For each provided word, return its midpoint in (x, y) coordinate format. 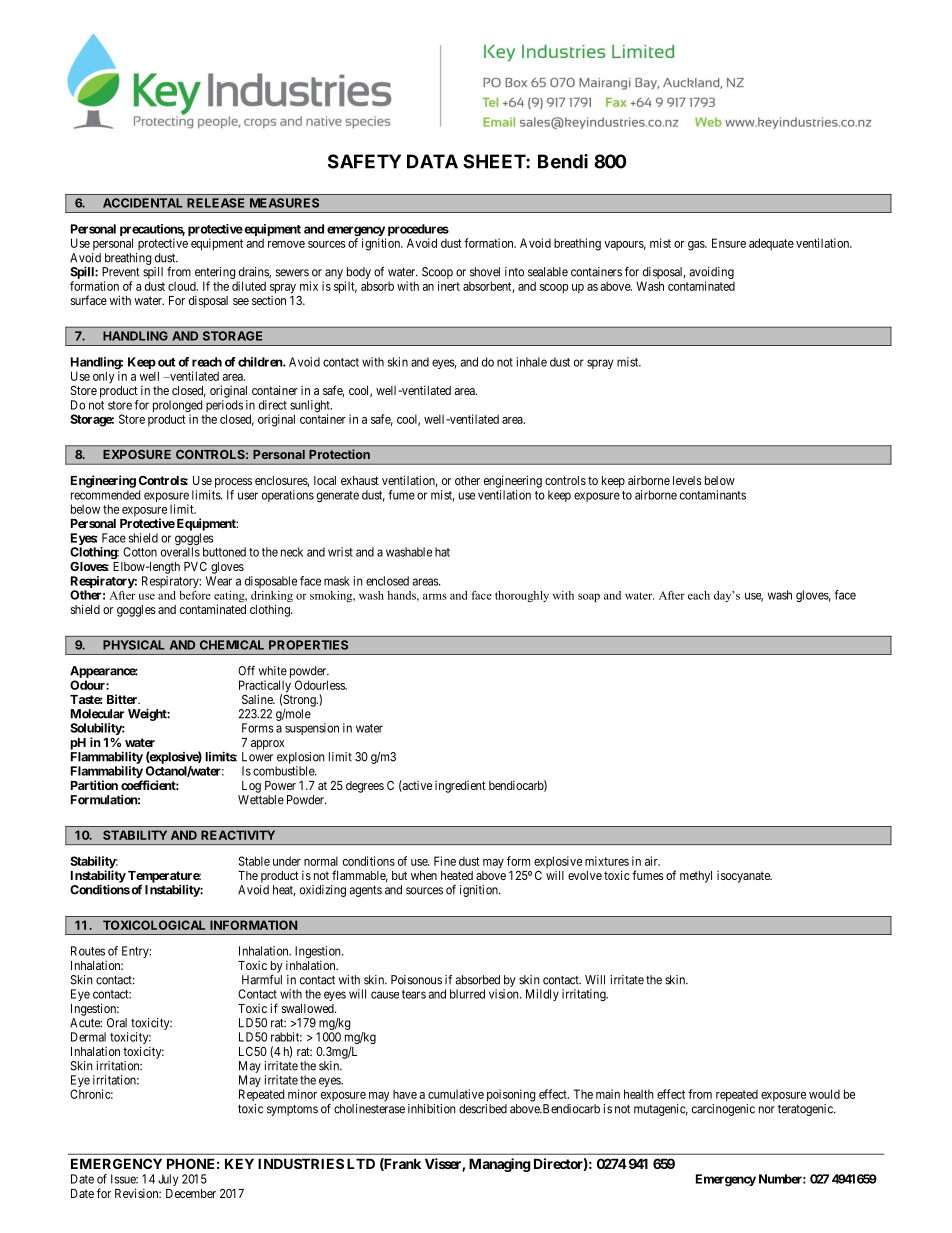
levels (687, 480)
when (424, 875)
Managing (500, 1165)
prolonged (177, 407)
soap (589, 597)
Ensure (729, 243)
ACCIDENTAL (143, 203)
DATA (432, 161)
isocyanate (744, 877)
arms (435, 596)
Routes (88, 951)
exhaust (360, 480)
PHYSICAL (134, 645)
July (168, 1180)
